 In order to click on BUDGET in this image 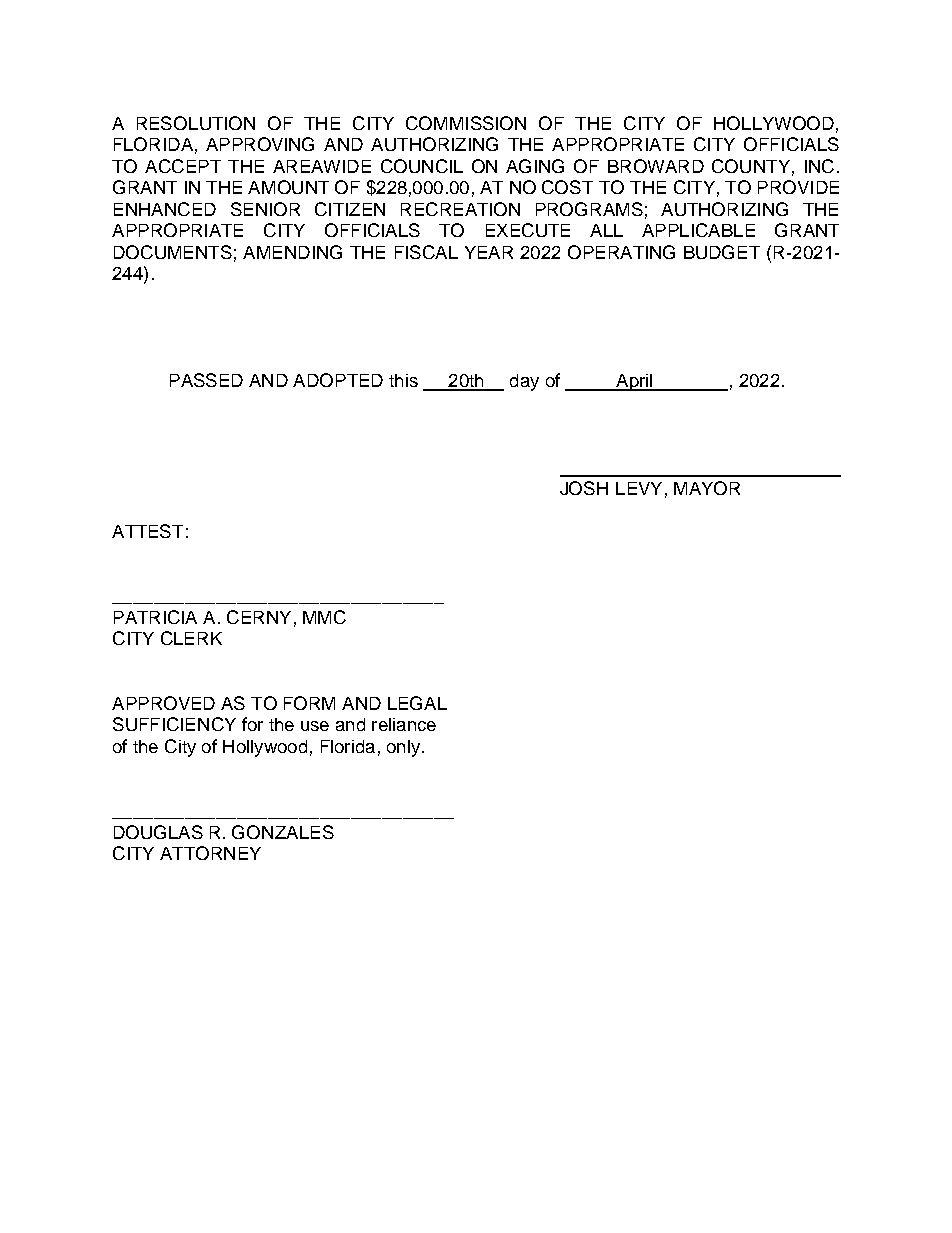, I will do `click(722, 252)`.
